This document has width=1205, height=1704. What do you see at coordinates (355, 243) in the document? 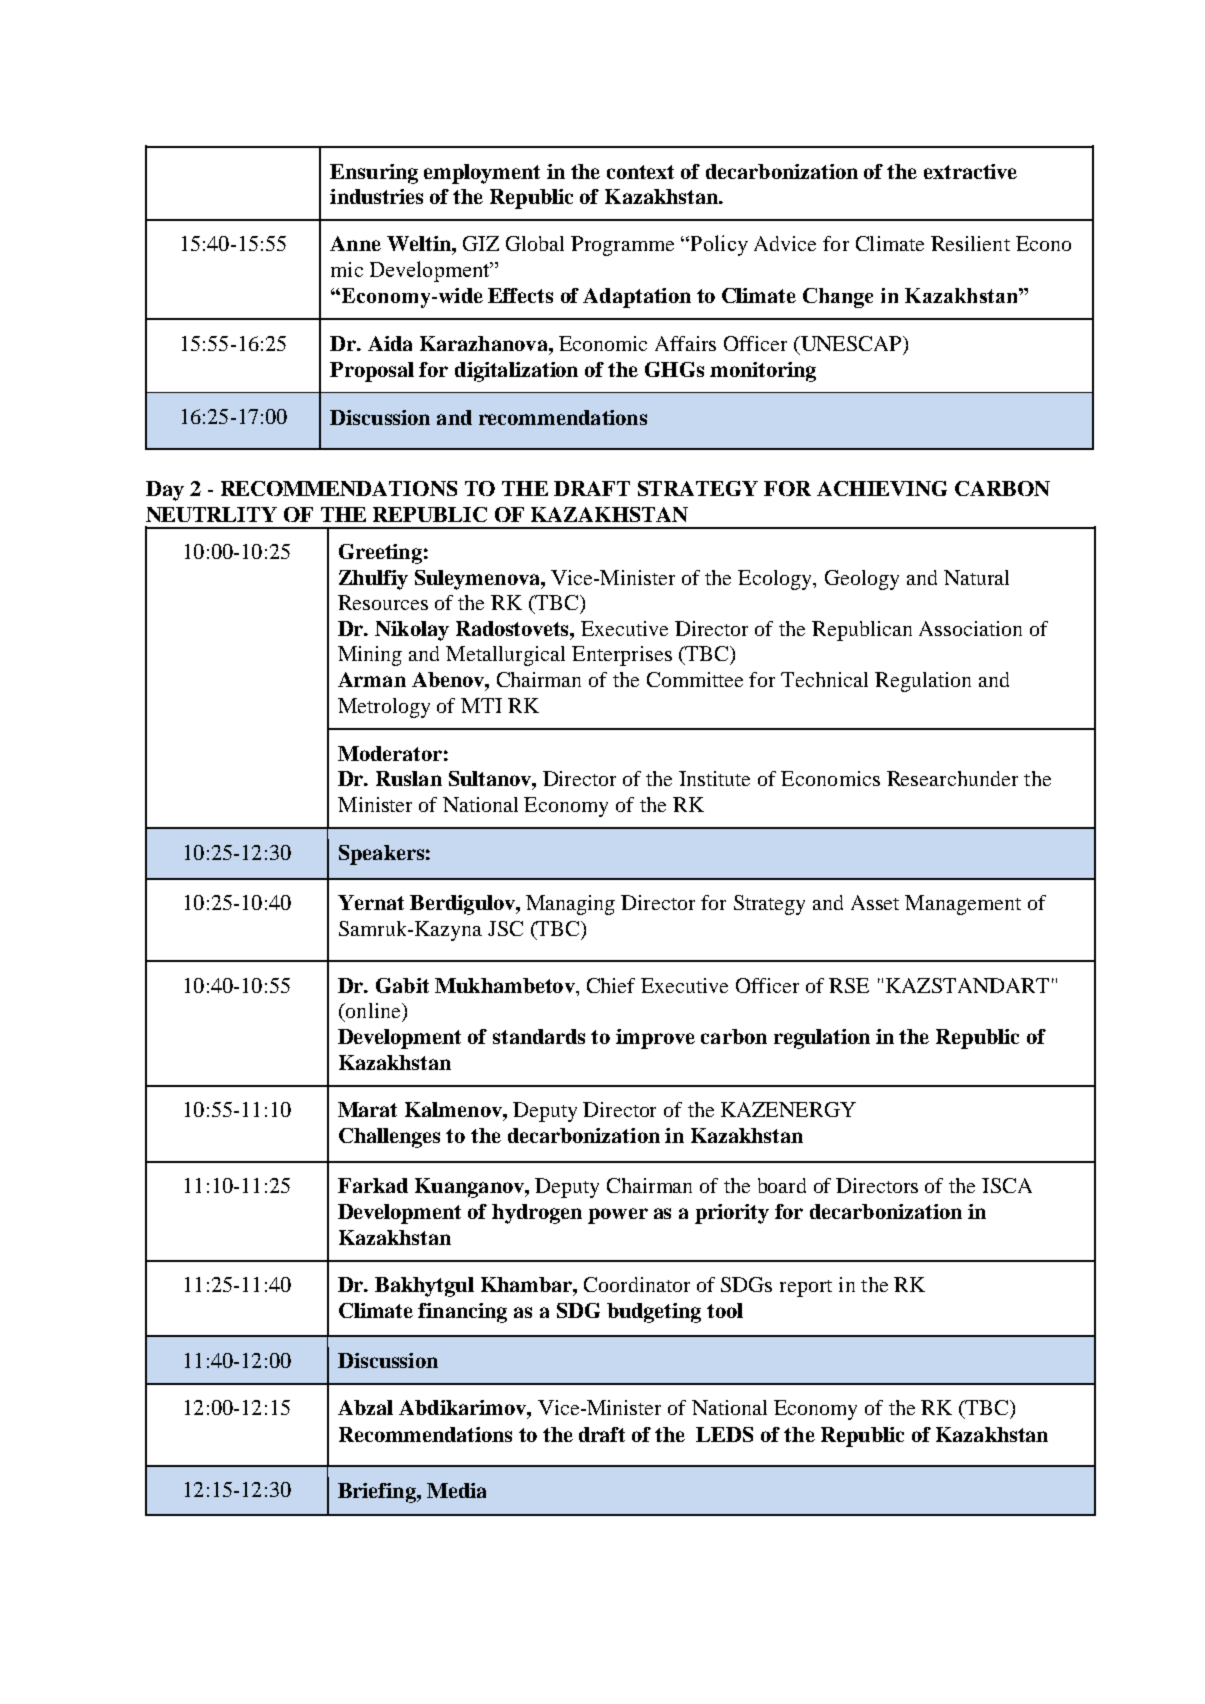
I see `Anne` at bounding box center [355, 243].
